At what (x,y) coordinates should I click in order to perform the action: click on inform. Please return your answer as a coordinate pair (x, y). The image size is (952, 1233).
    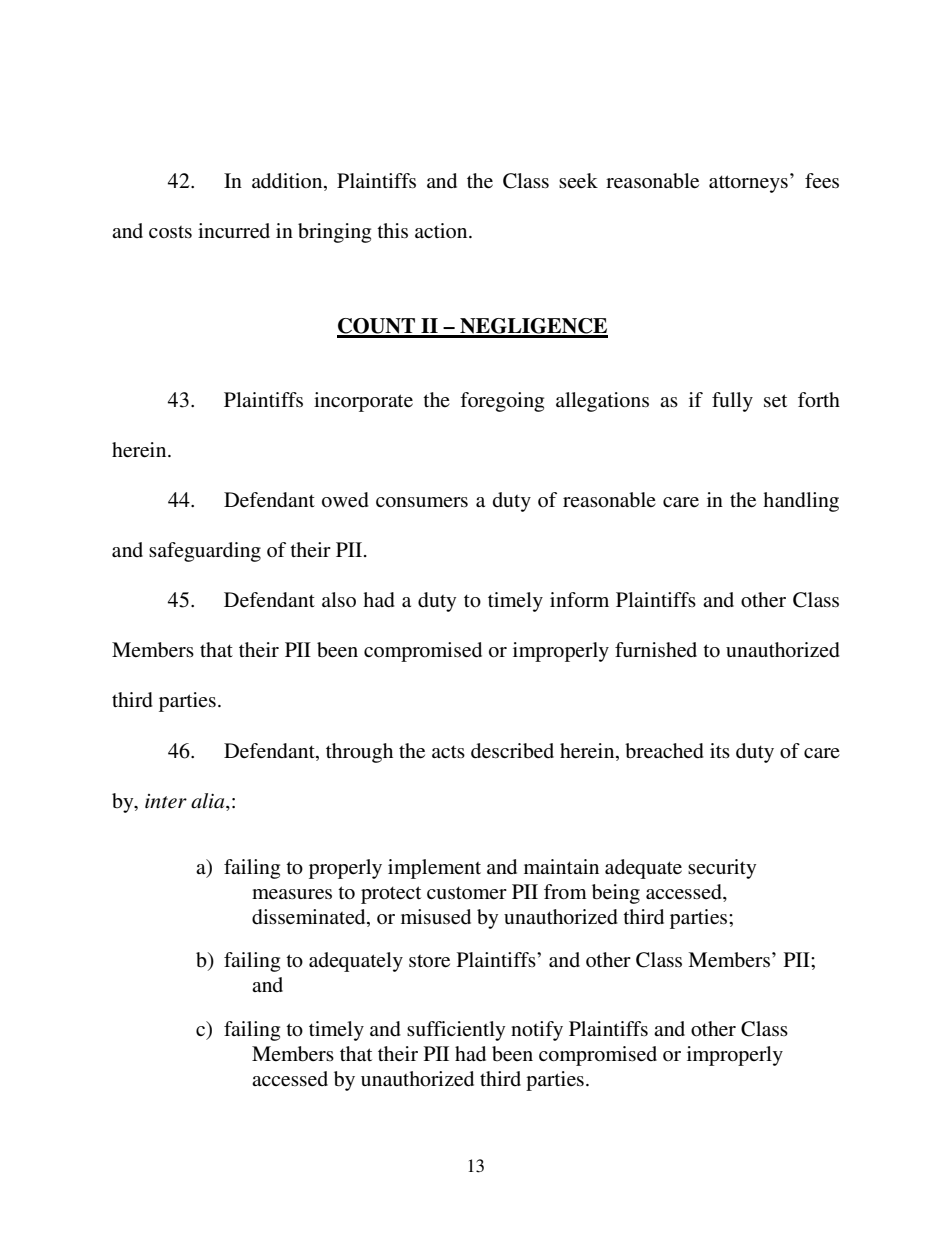
    Looking at the image, I should click on (579, 600).
